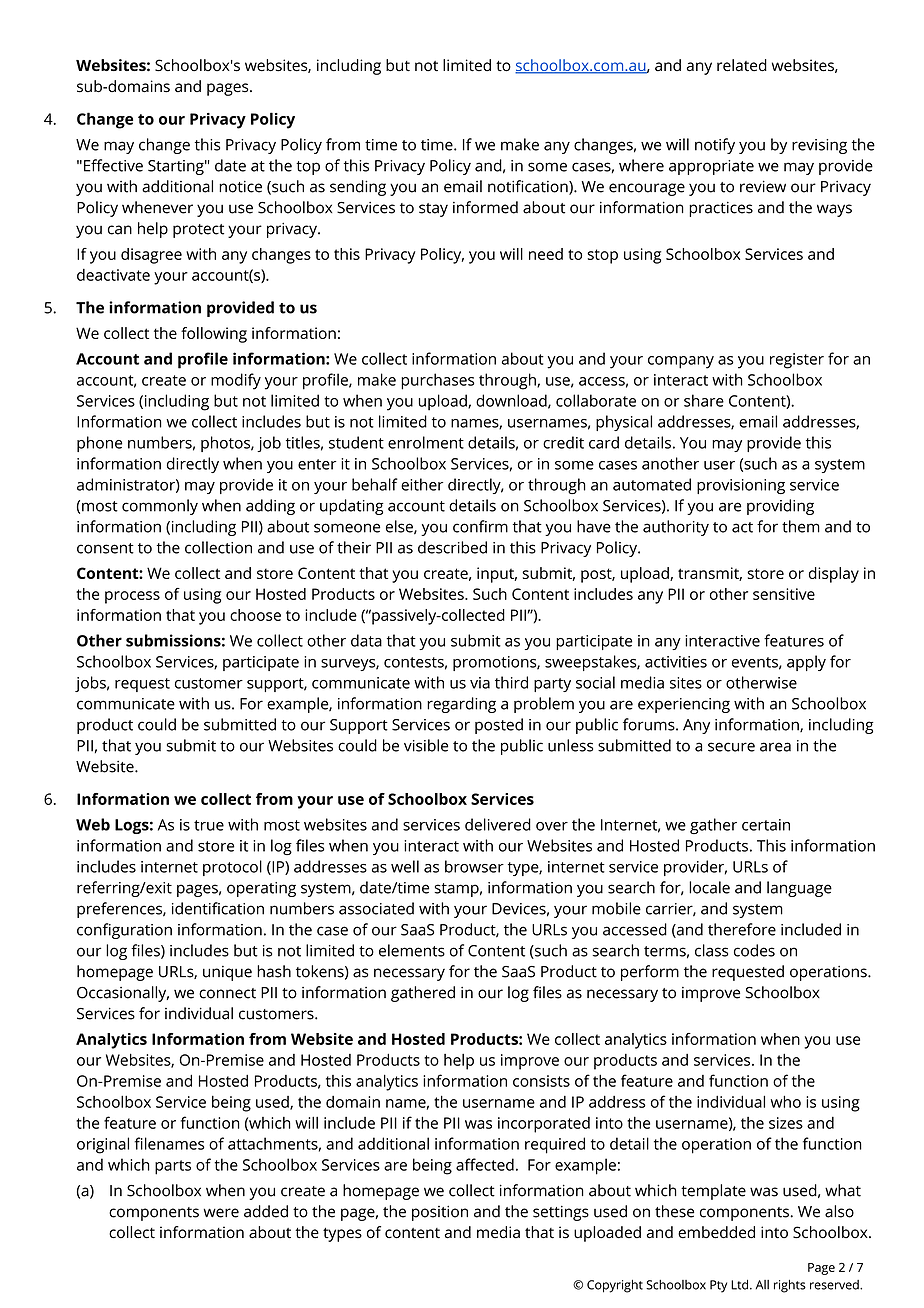 The width and height of the image is (924, 1308). What do you see at coordinates (742, 65) in the image?
I see `related` at bounding box center [742, 65].
